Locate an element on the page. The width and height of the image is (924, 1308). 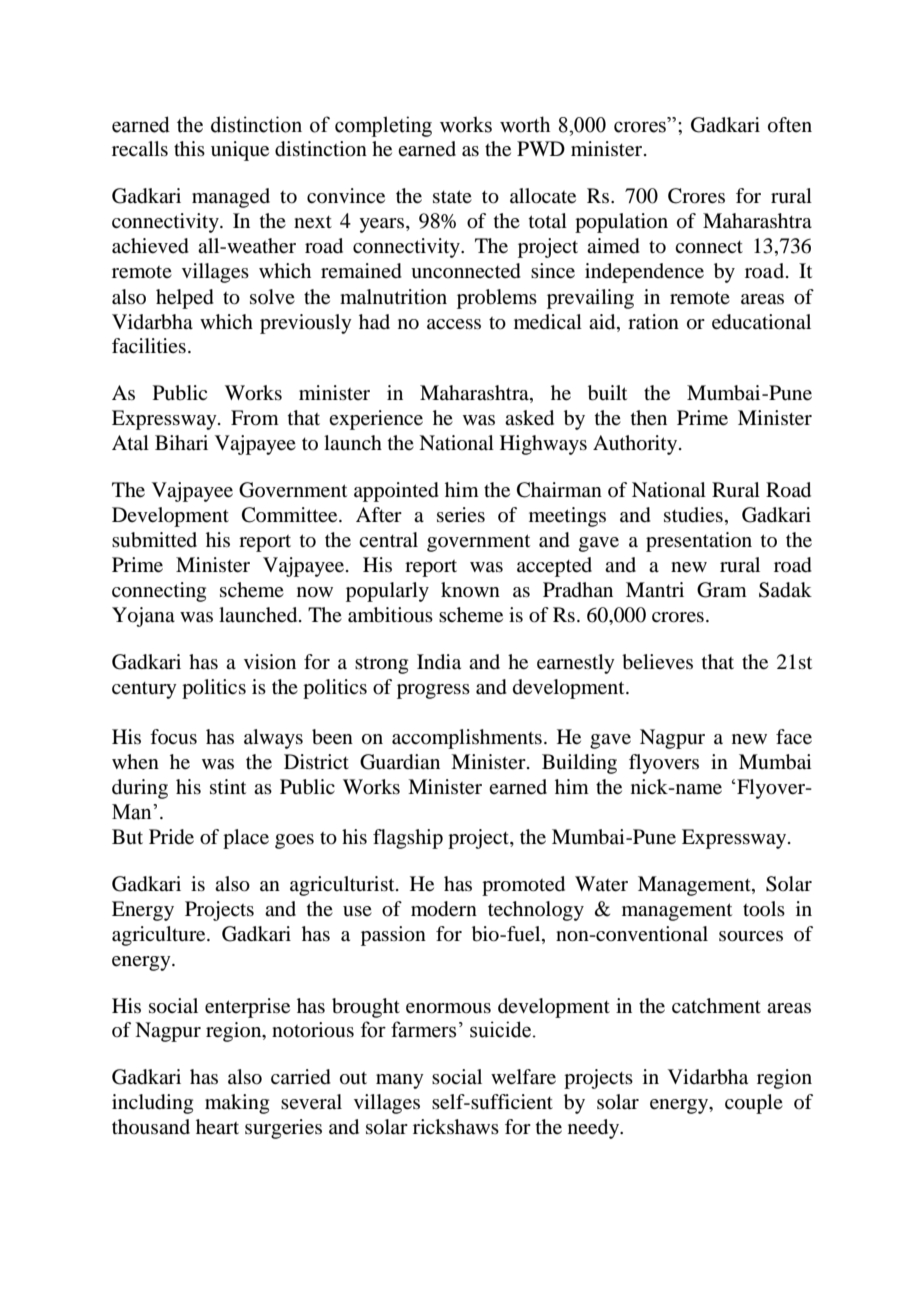
welfare is located at coordinates (523, 1077).
